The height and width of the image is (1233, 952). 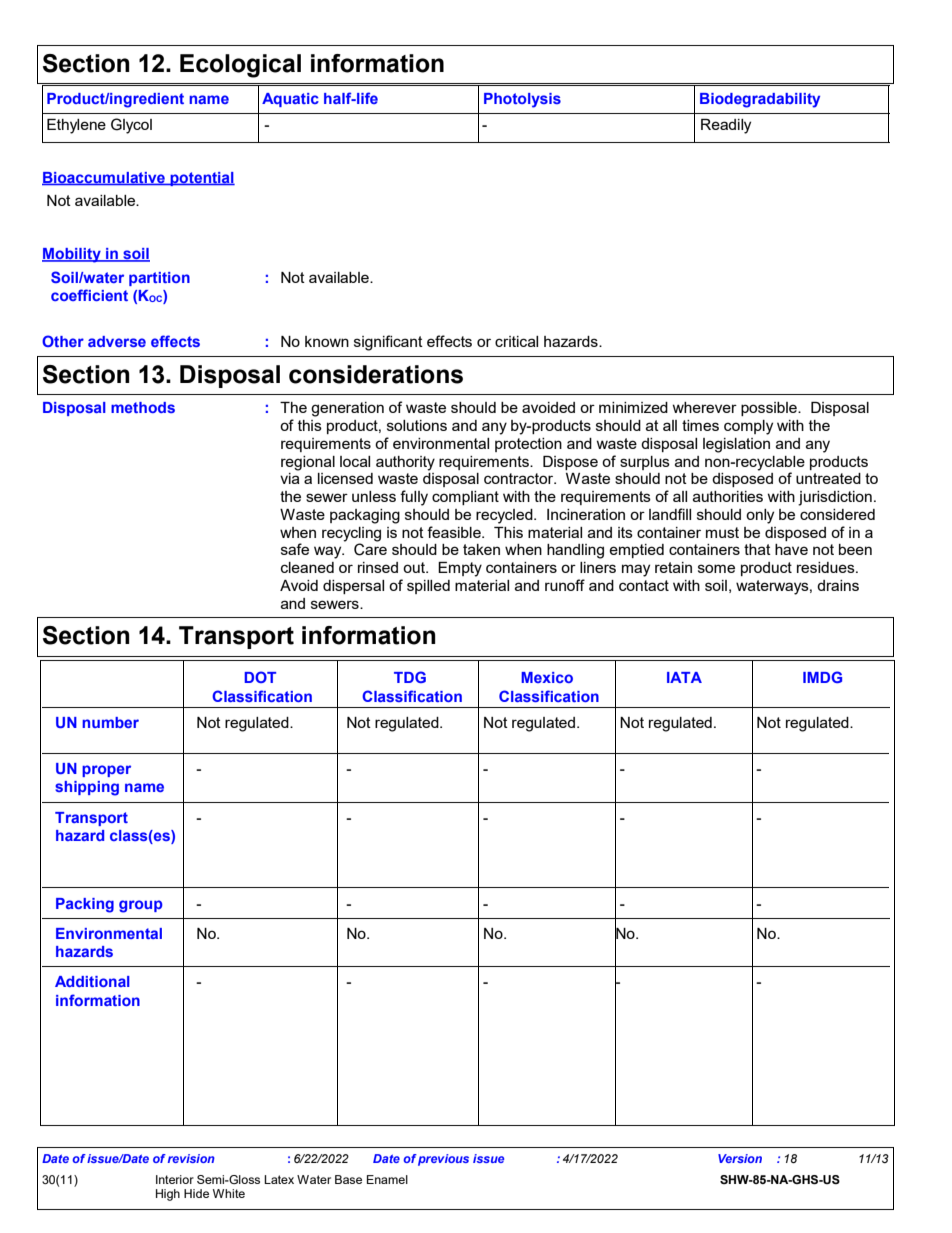 What do you see at coordinates (141, 906) in the image?
I see `group` at bounding box center [141, 906].
